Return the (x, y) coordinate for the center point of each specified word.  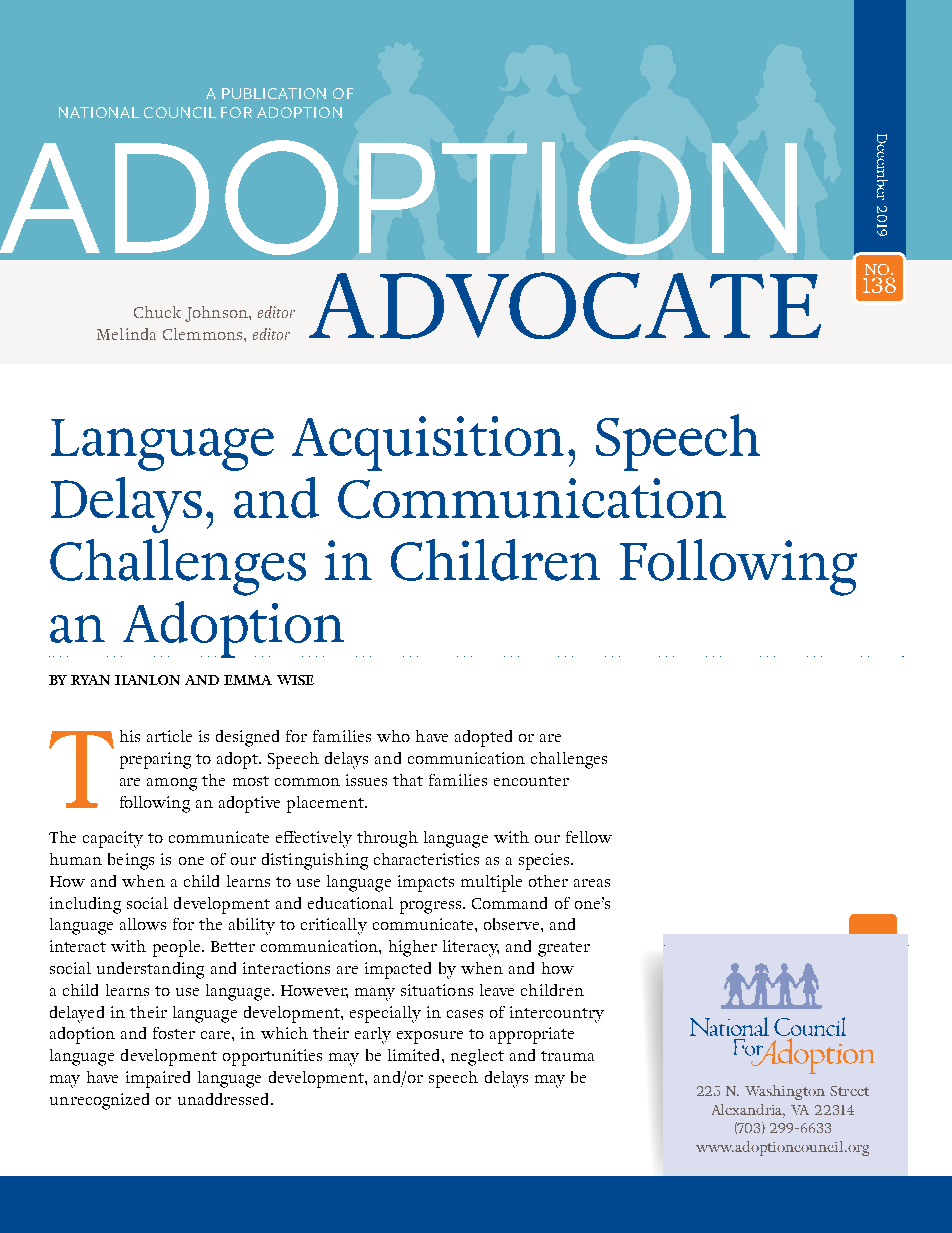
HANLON (147, 680)
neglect (477, 1057)
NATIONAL (99, 112)
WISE (295, 680)
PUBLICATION (274, 93)
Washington (785, 1092)
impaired (158, 1079)
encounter (531, 781)
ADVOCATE (565, 305)
